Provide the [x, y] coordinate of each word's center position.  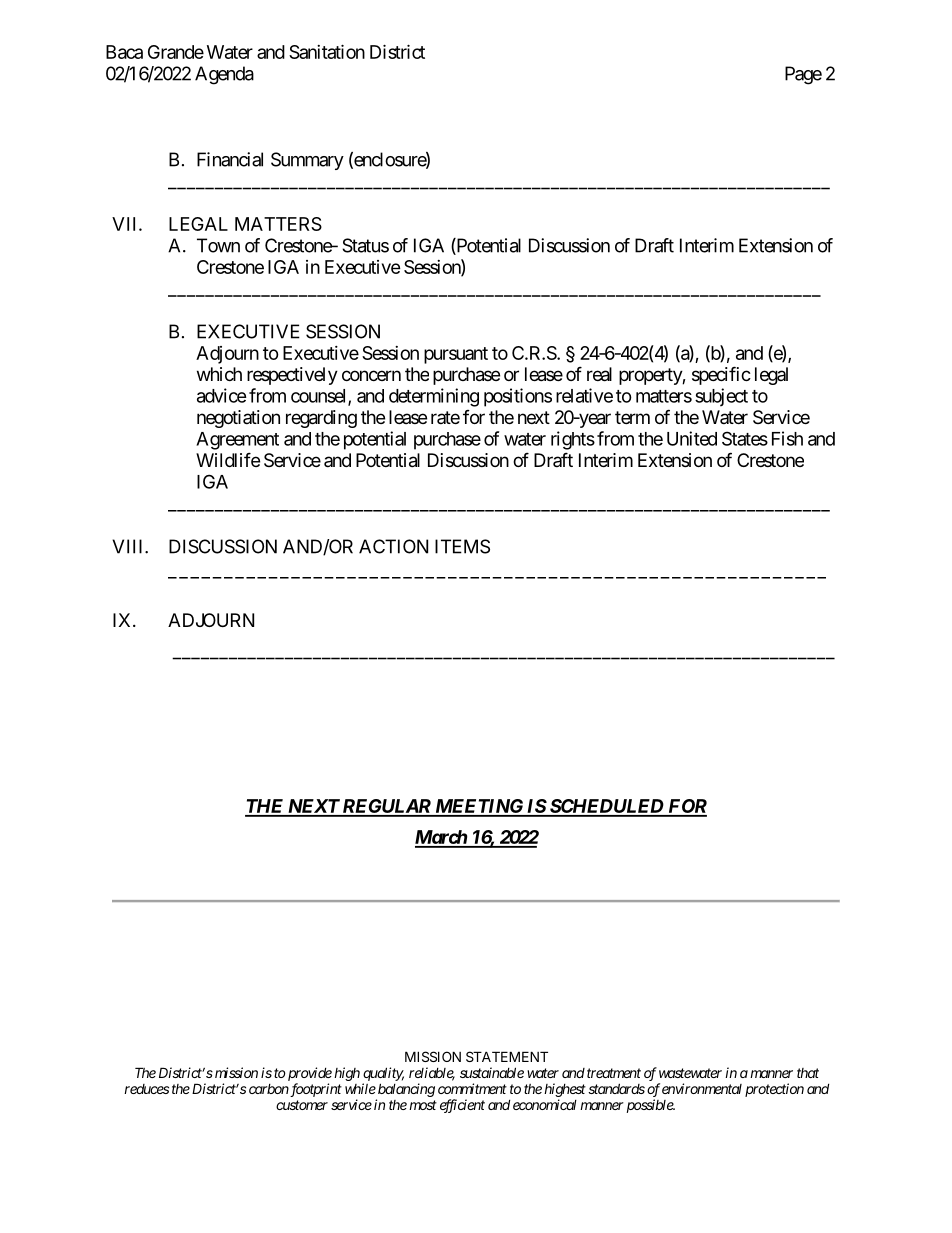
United [692, 438]
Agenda [224, 75]
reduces [146, 1089]
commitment [472, 1088]
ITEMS [462, 546]
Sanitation [327, 51]
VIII [129, 546]
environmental [702, 1088]
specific [721, 375]
